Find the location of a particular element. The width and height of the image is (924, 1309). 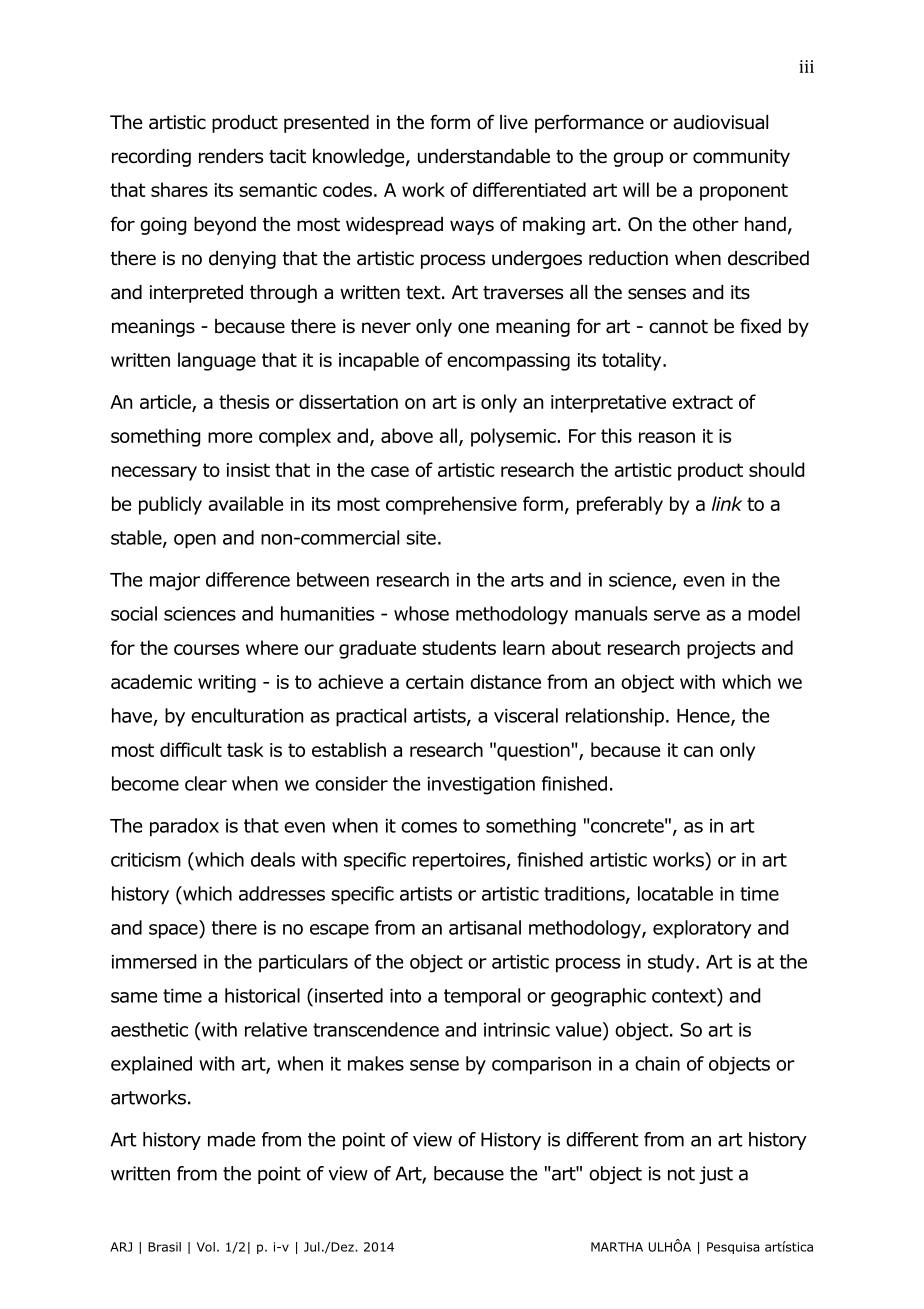

insist is located at coordinates (248, 470).
